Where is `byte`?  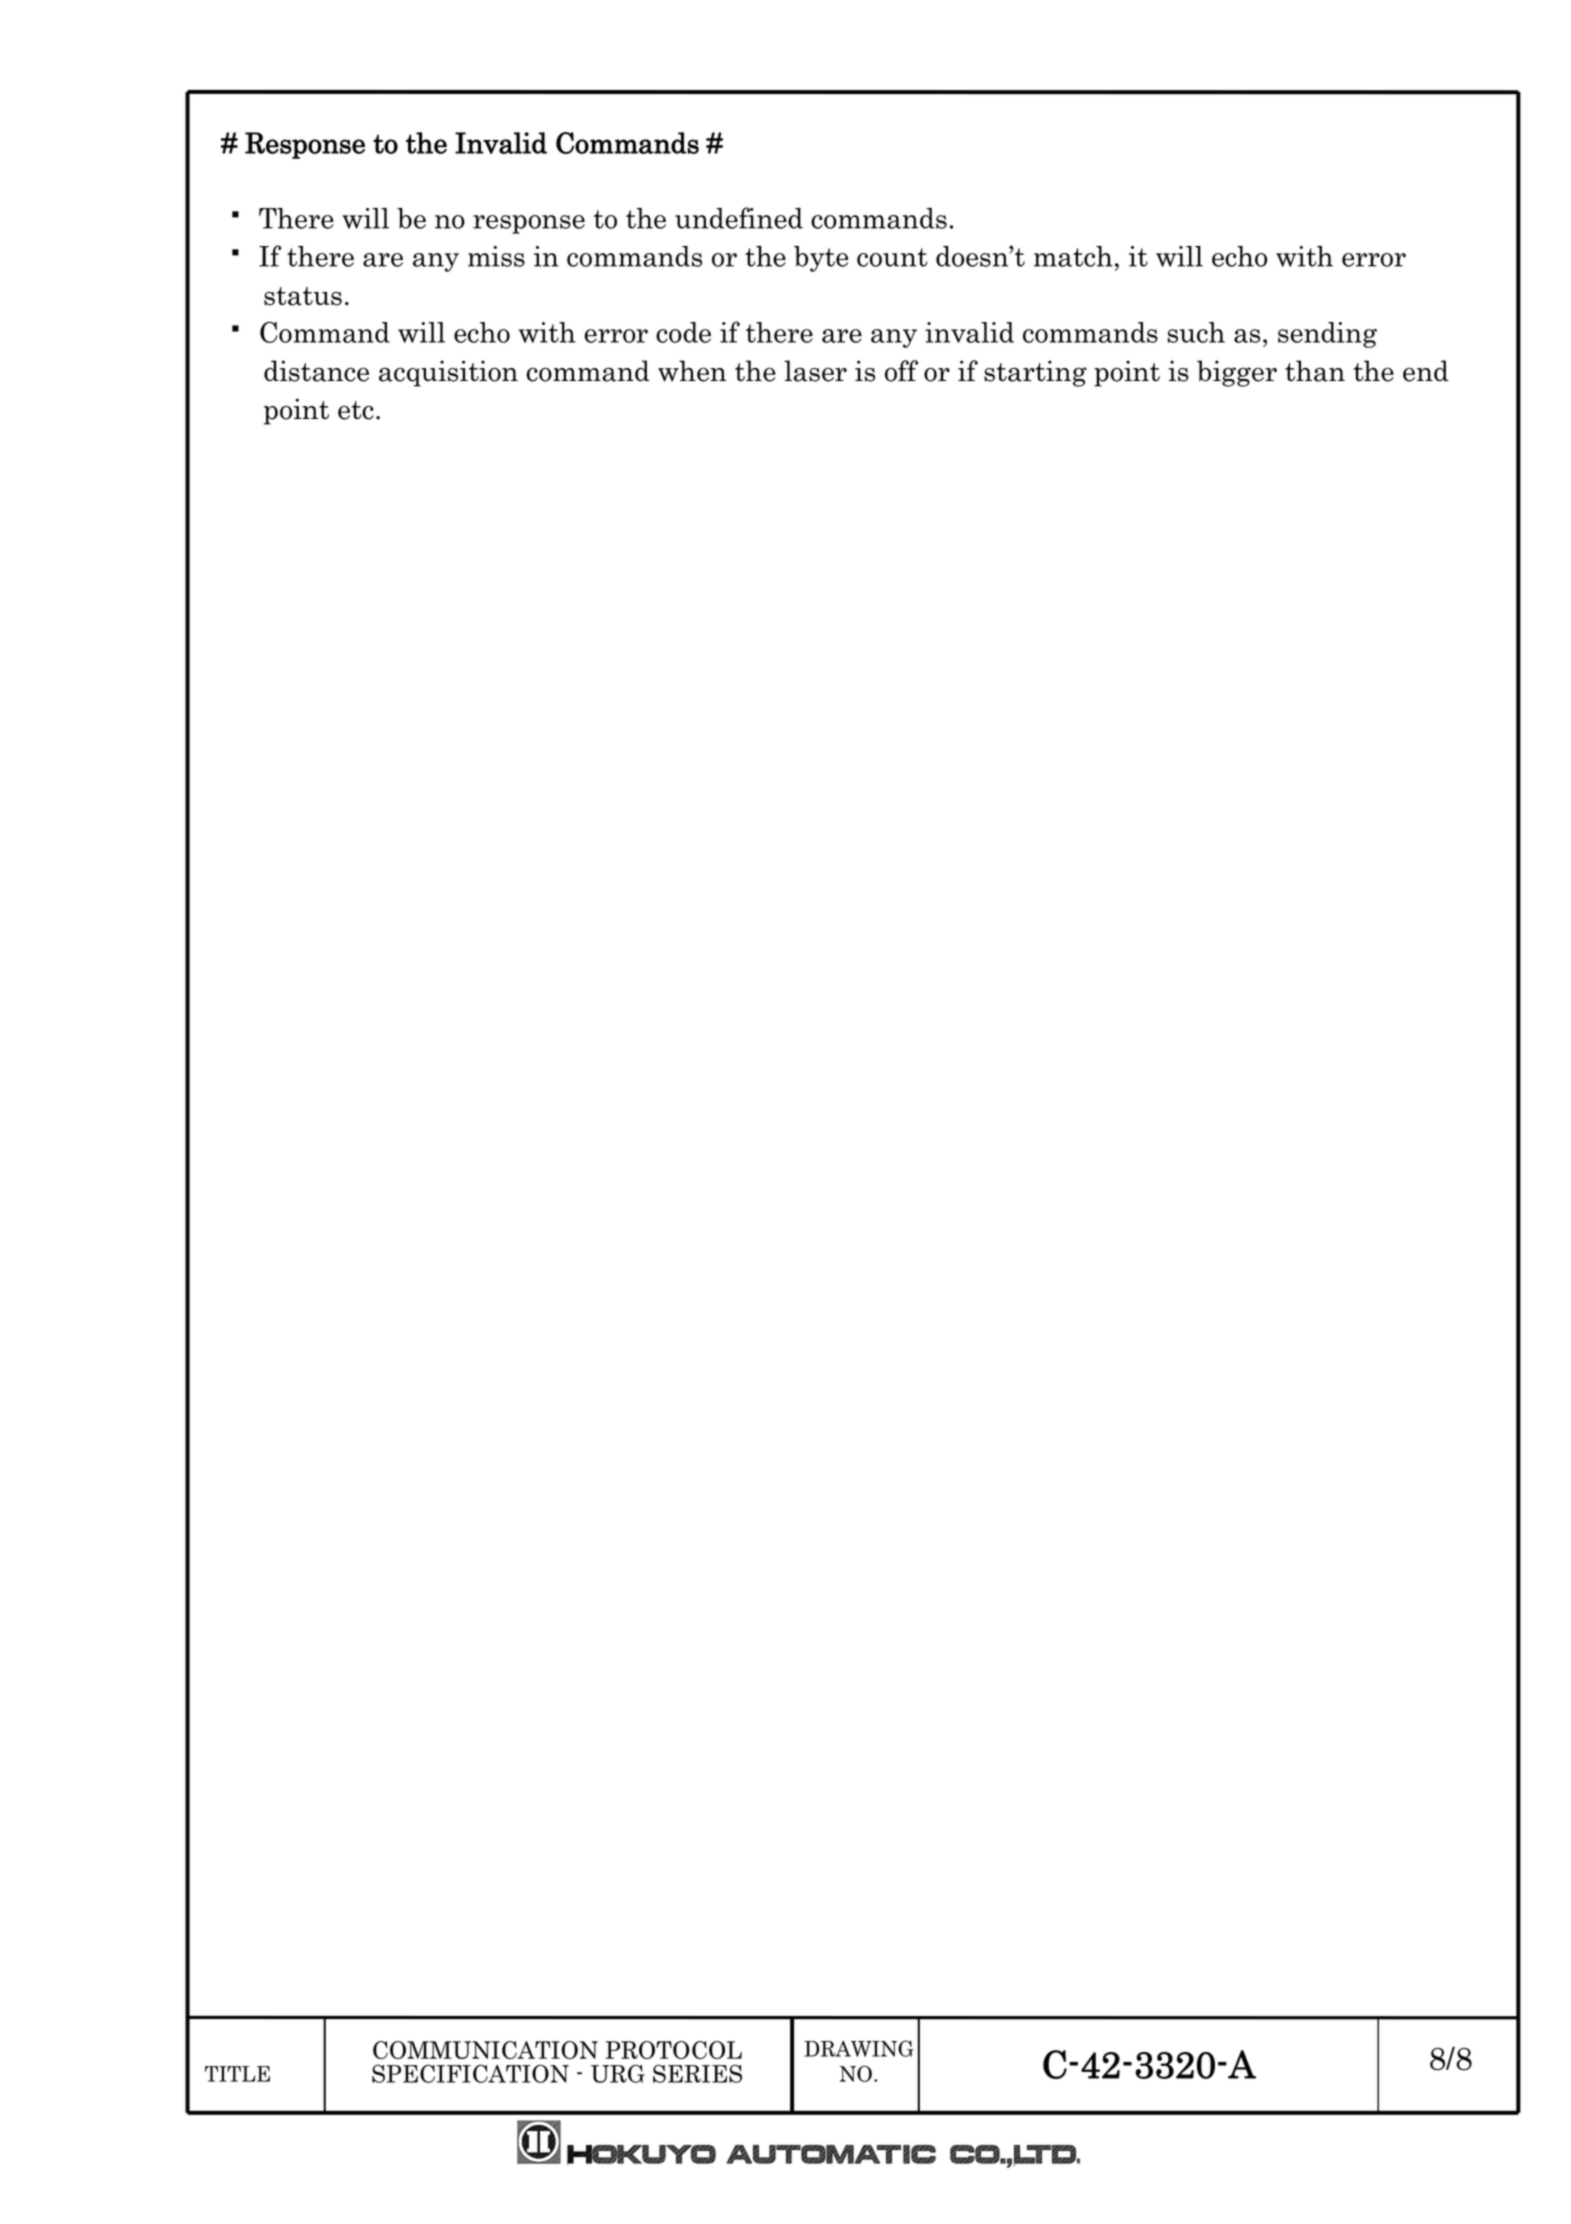 byte is located at coordinates (821, 259).
